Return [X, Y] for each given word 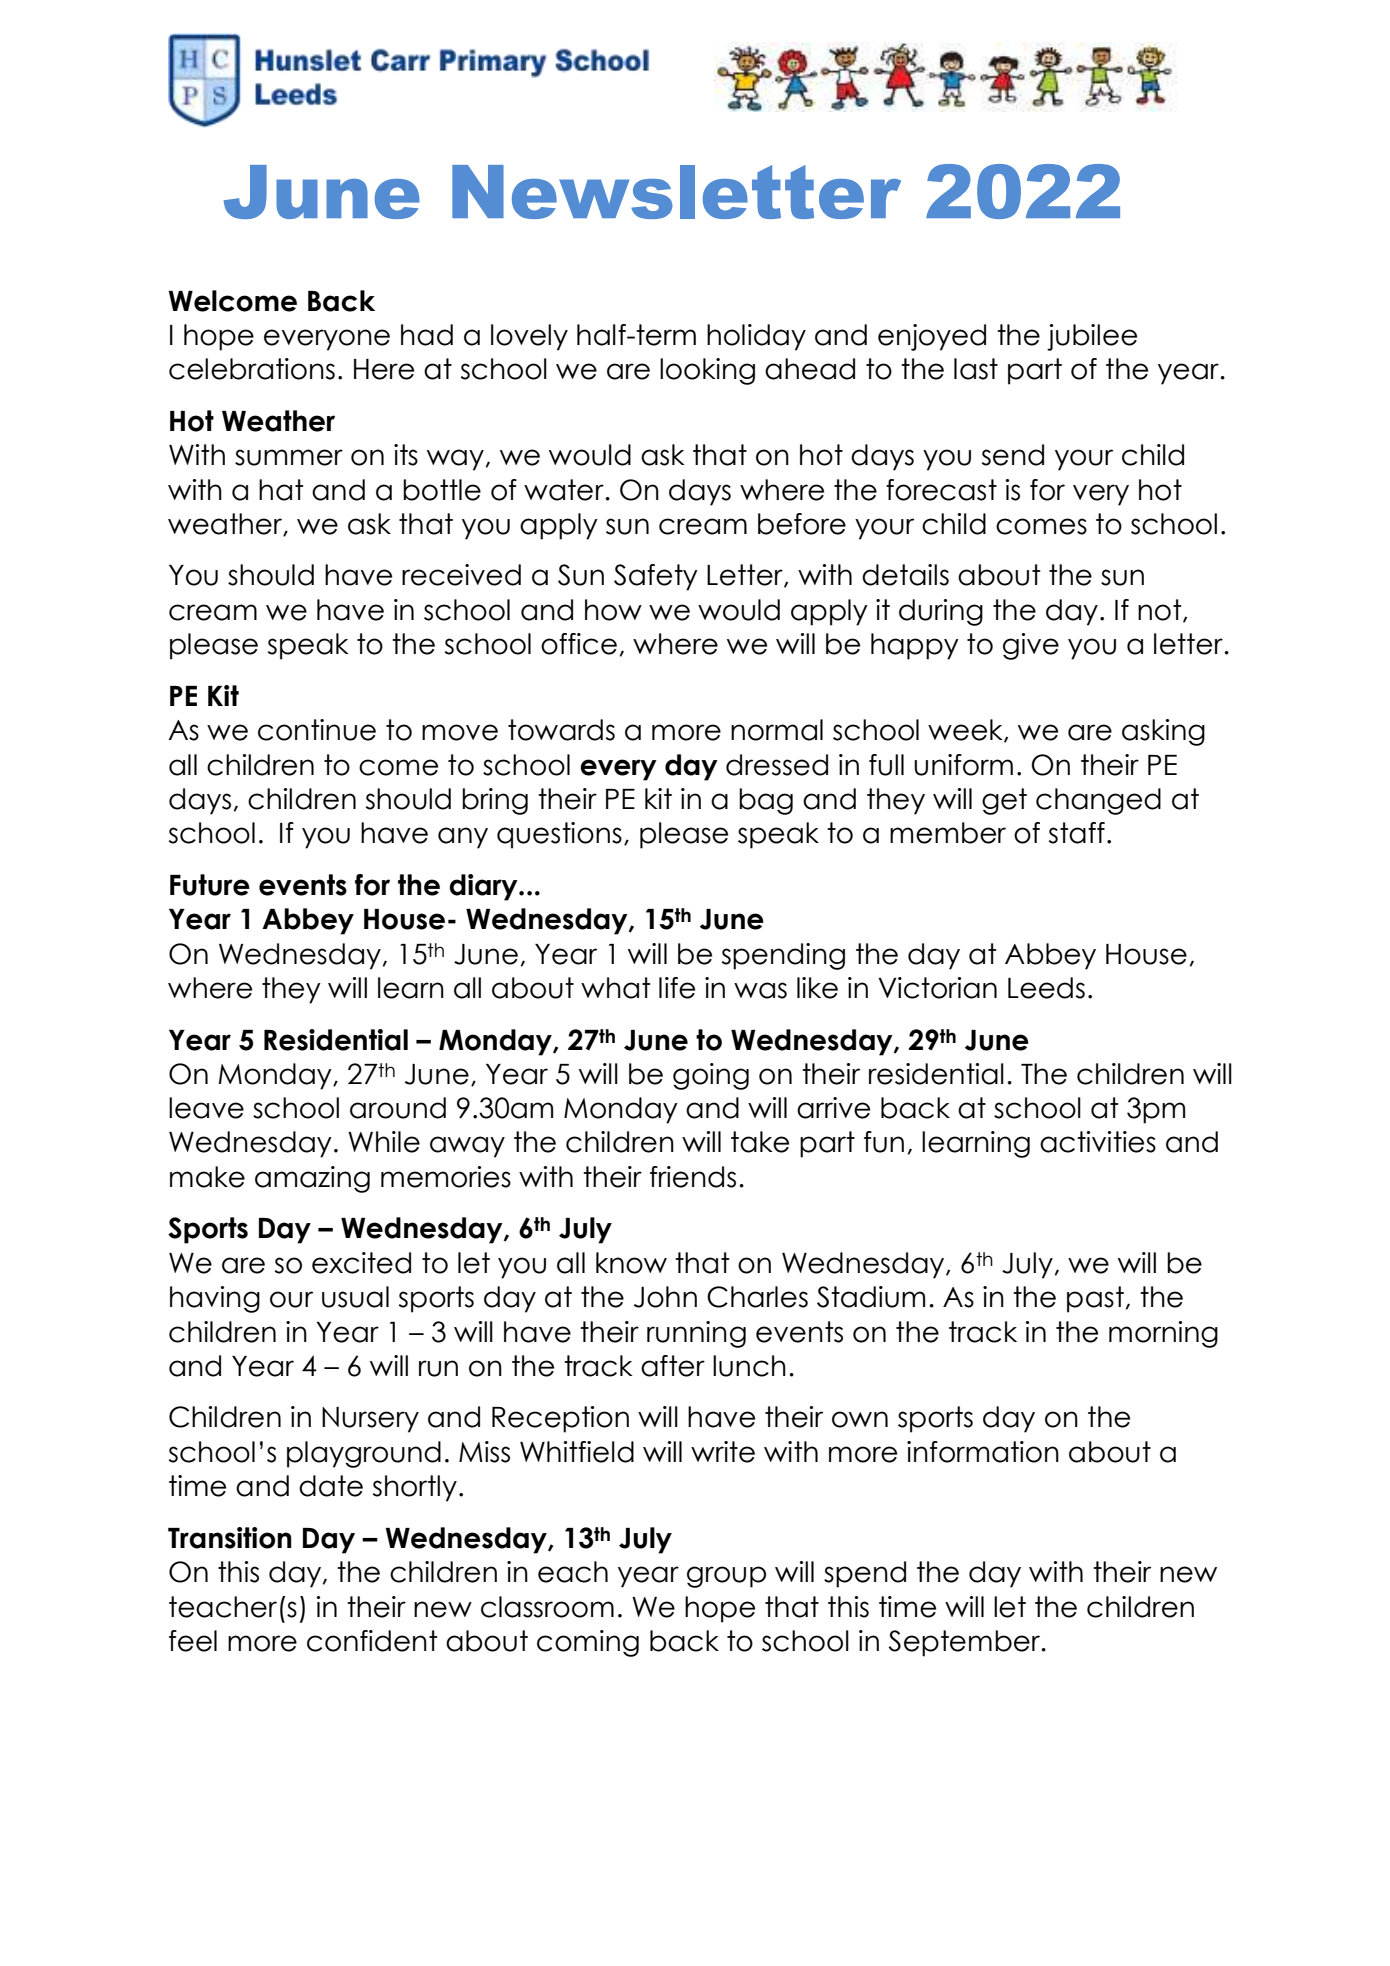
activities [1098, 1142]
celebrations [252, 369]
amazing [312, 1179]
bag [766, 801]
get [1004, 801]
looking [707, 371]
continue [317, 730]
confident [372, 1641]
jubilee [1092, 337]
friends [693, 1177]
